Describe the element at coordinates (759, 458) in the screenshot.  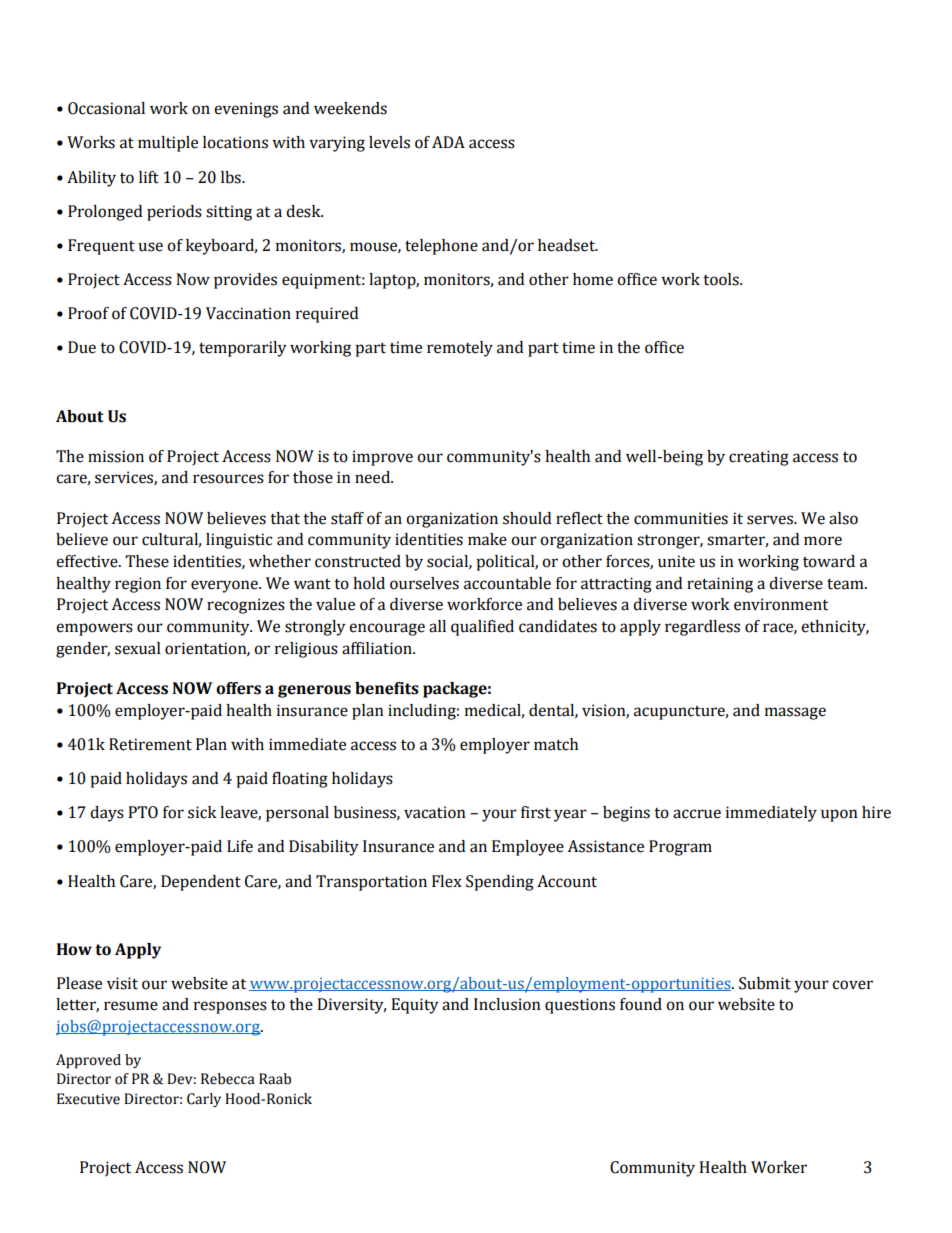
I see `creating` at that location.
